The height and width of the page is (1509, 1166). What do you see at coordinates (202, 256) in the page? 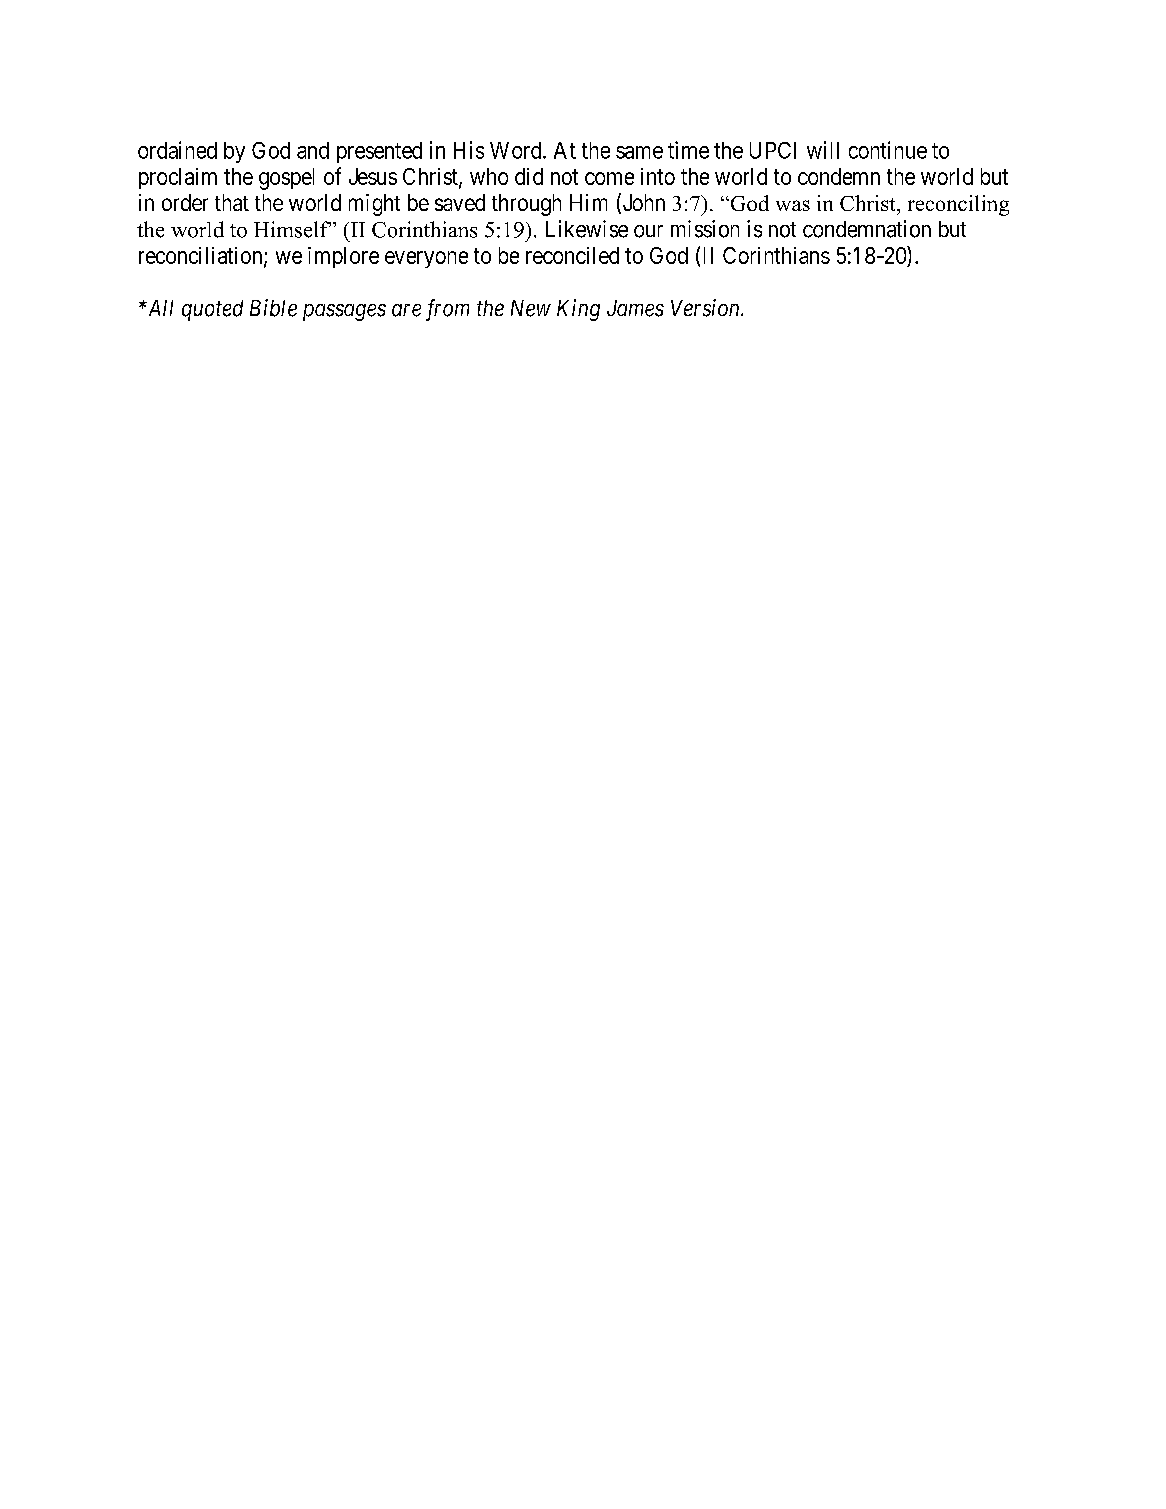
I see `reconciliation` at bounding box center [202, 256].
